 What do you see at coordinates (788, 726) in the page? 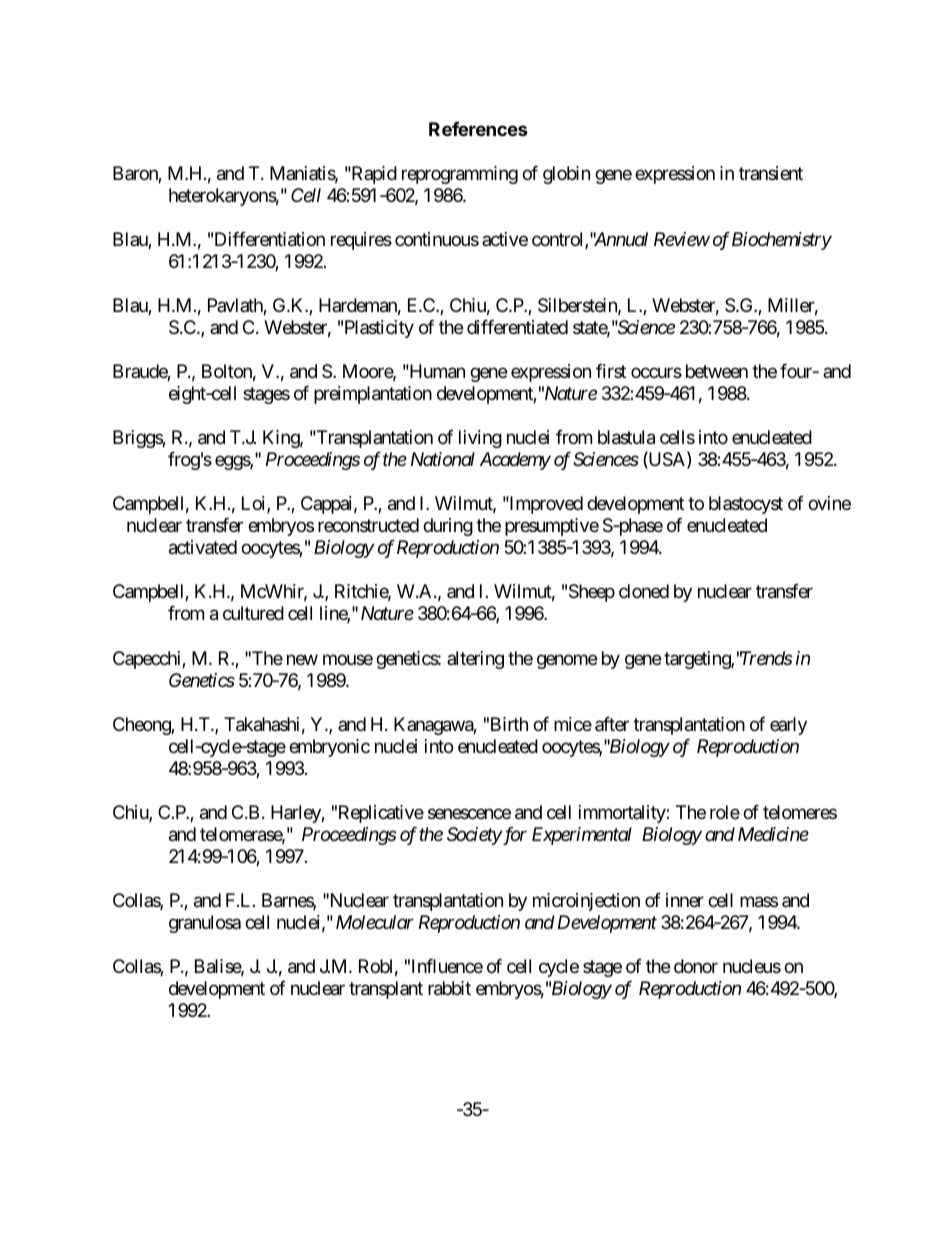
I see `early` at bounding box center [788, 726].
